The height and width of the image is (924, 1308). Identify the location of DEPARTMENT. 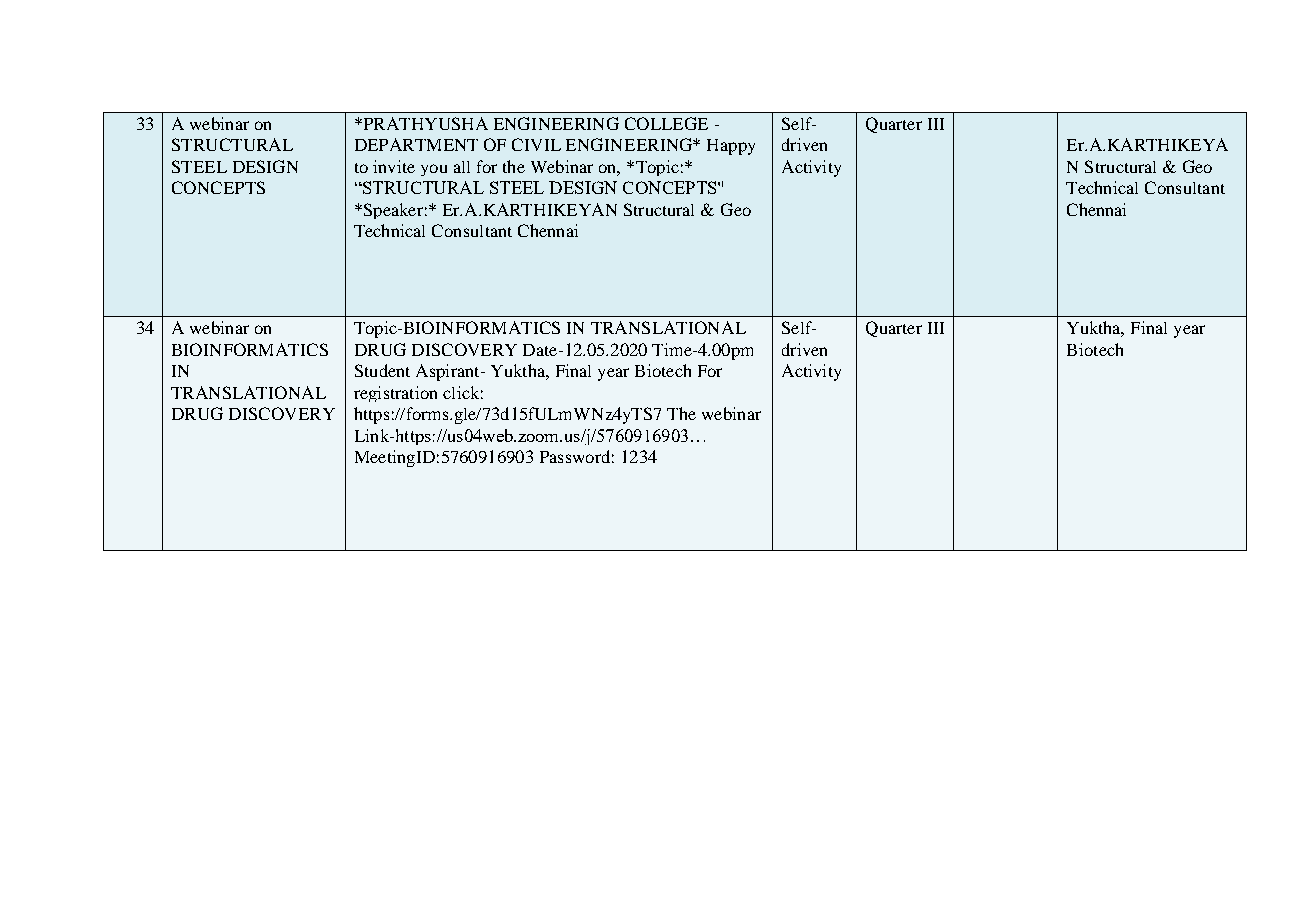
(416, 144).
